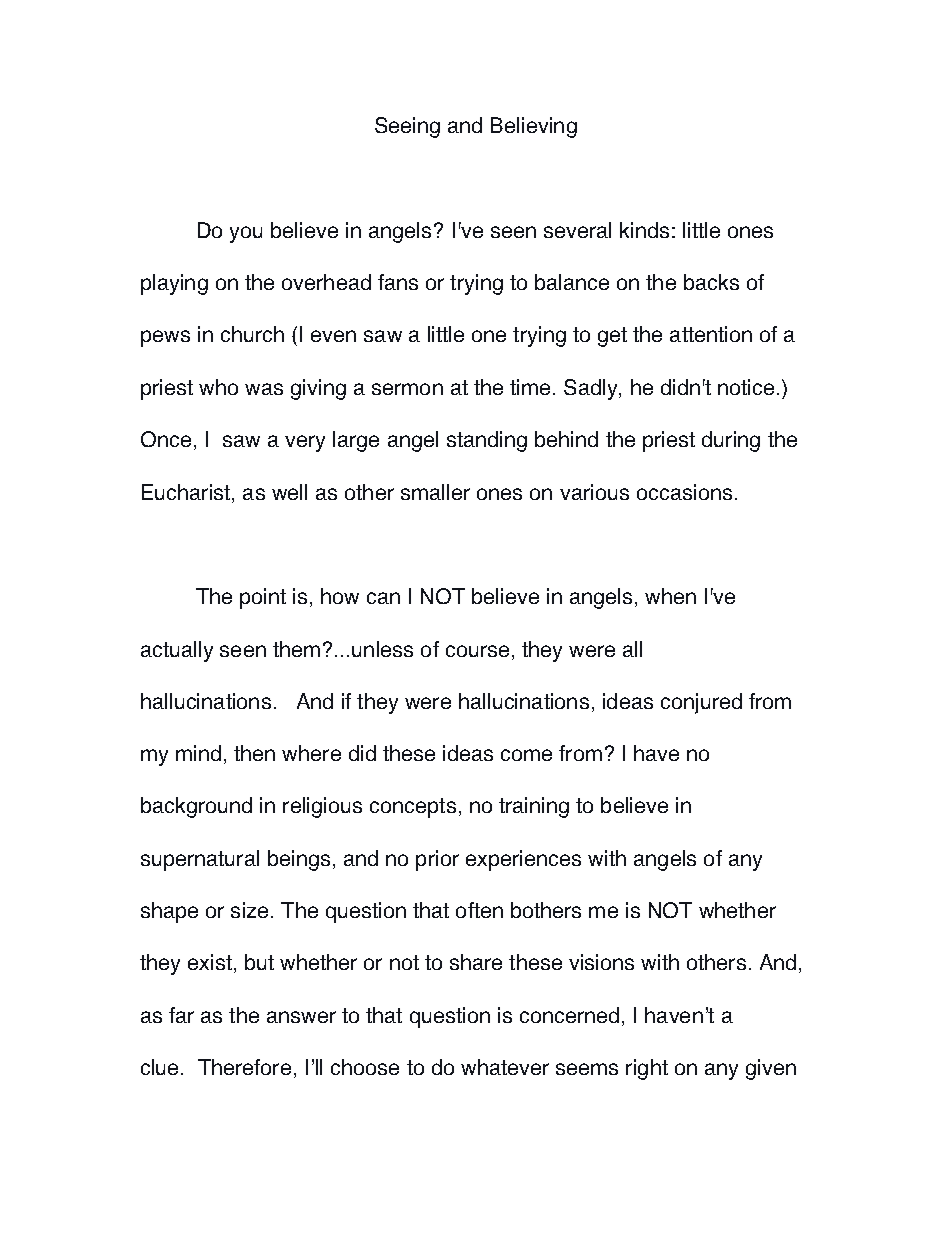  What do you see at coordinates (244, 1067) in the screenshot?
I see `Therefore` at bounding box center [244, 1067].
